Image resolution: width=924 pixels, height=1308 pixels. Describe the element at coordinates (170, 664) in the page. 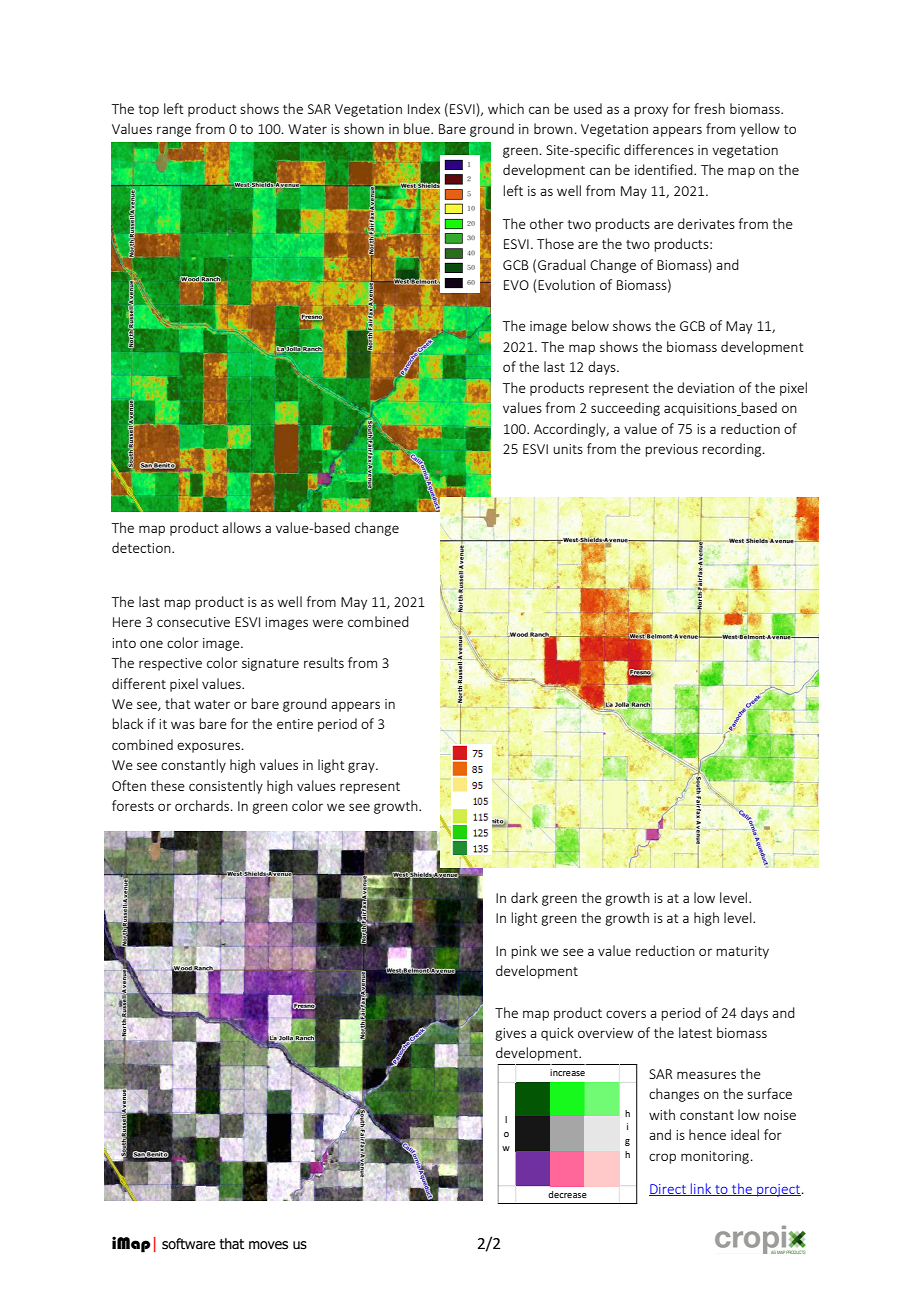

I see `respective` at that location.
